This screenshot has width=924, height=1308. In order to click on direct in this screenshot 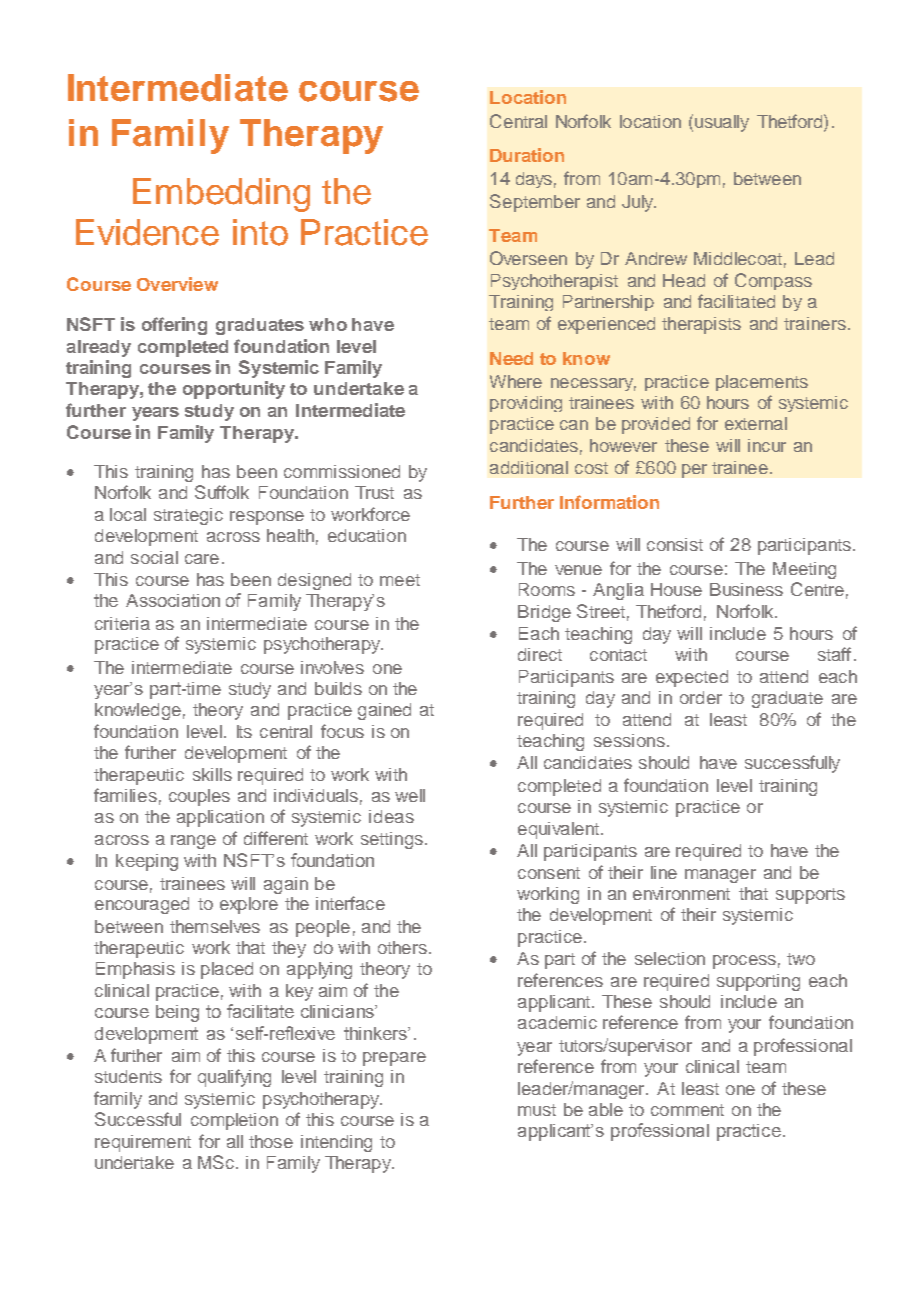, I will do `click(540, 654)`.
